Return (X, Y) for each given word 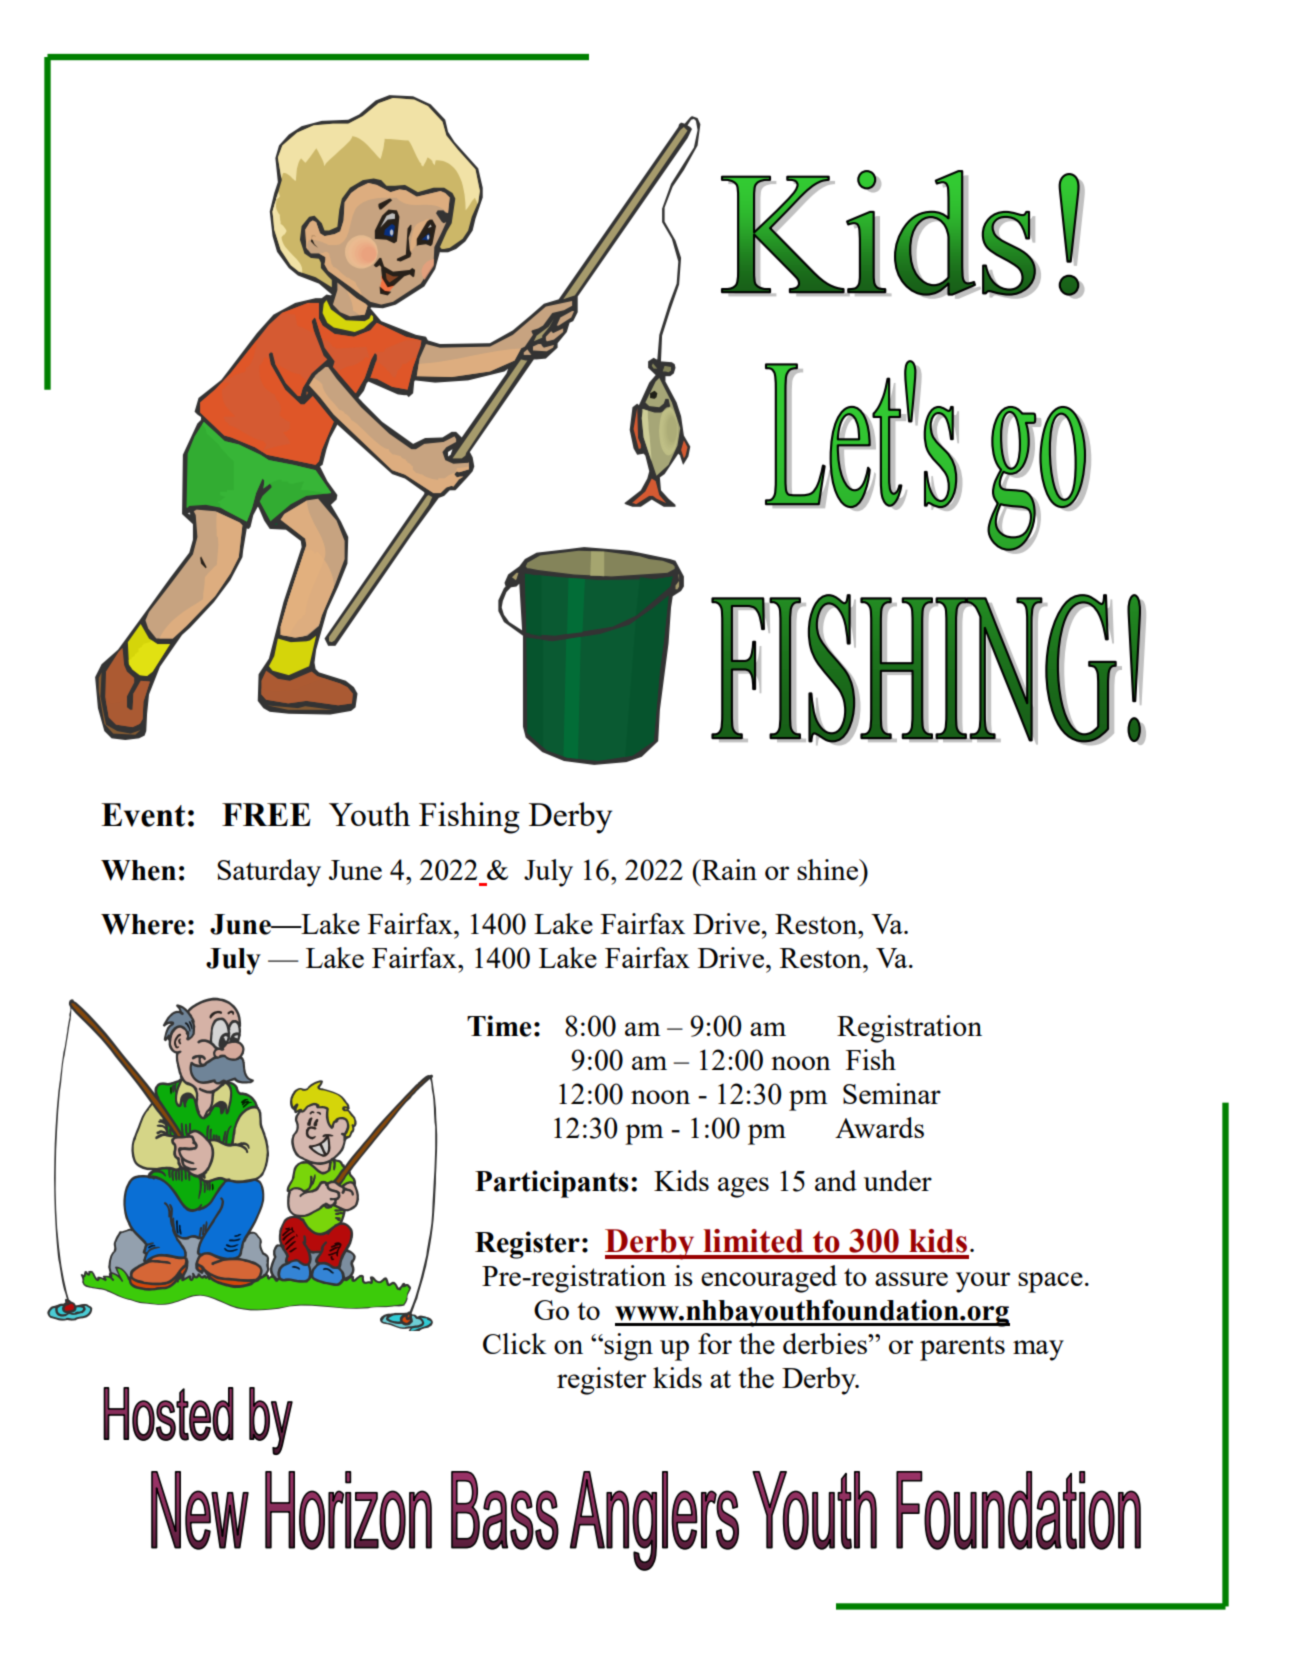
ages (743, 1187)
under (898, 1180)
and (836, 1180)
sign (627, 1347)
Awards (879, 1127)
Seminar (892, 1093)
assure (911, 1279)
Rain (728, 869)
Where (143, 924)
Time (499, 1026)
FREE (266, 814)
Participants (552, 1184)
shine (829, 869)
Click (515, 1343)
